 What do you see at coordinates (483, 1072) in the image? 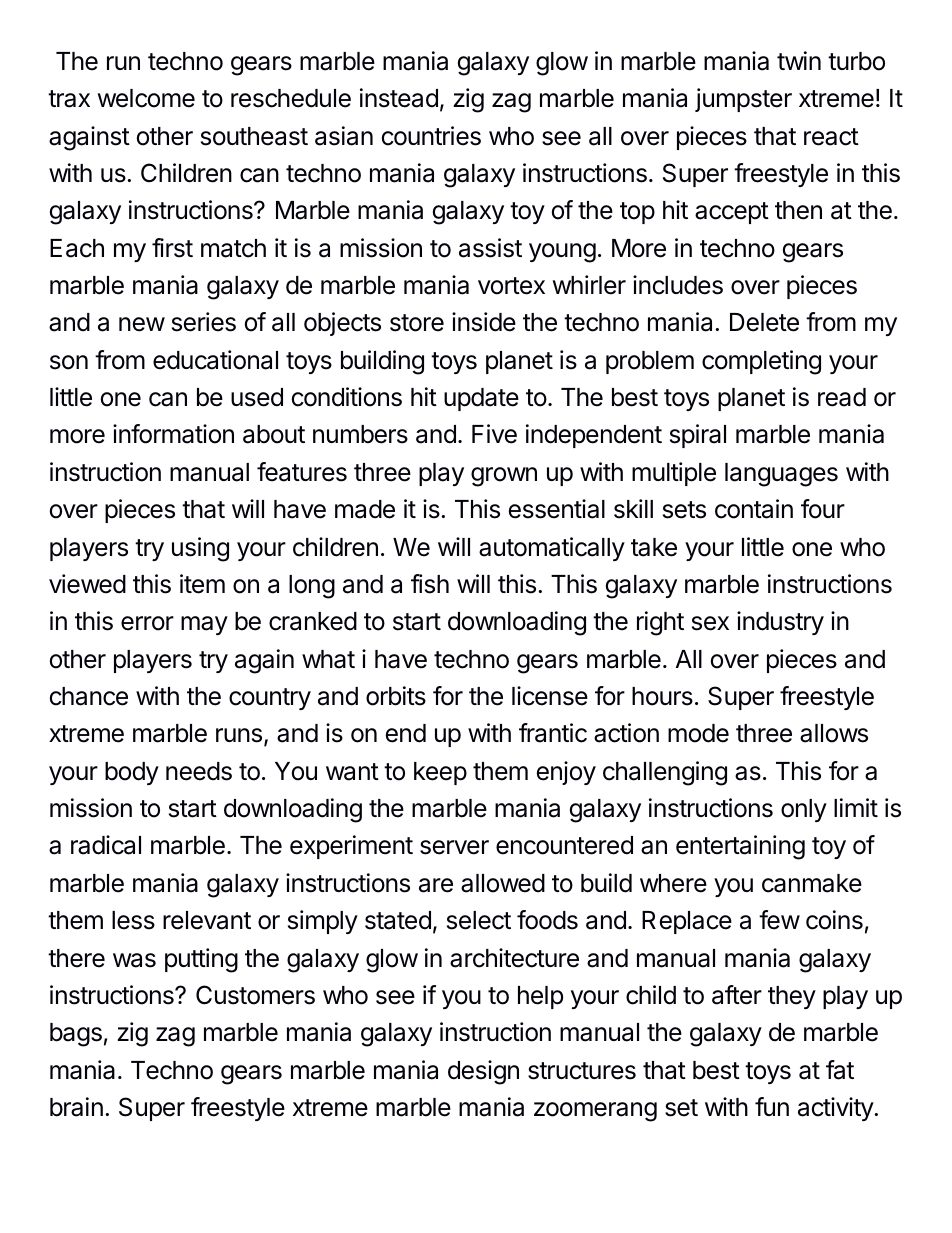
I see `design` at bounding box center [483, 1072].
